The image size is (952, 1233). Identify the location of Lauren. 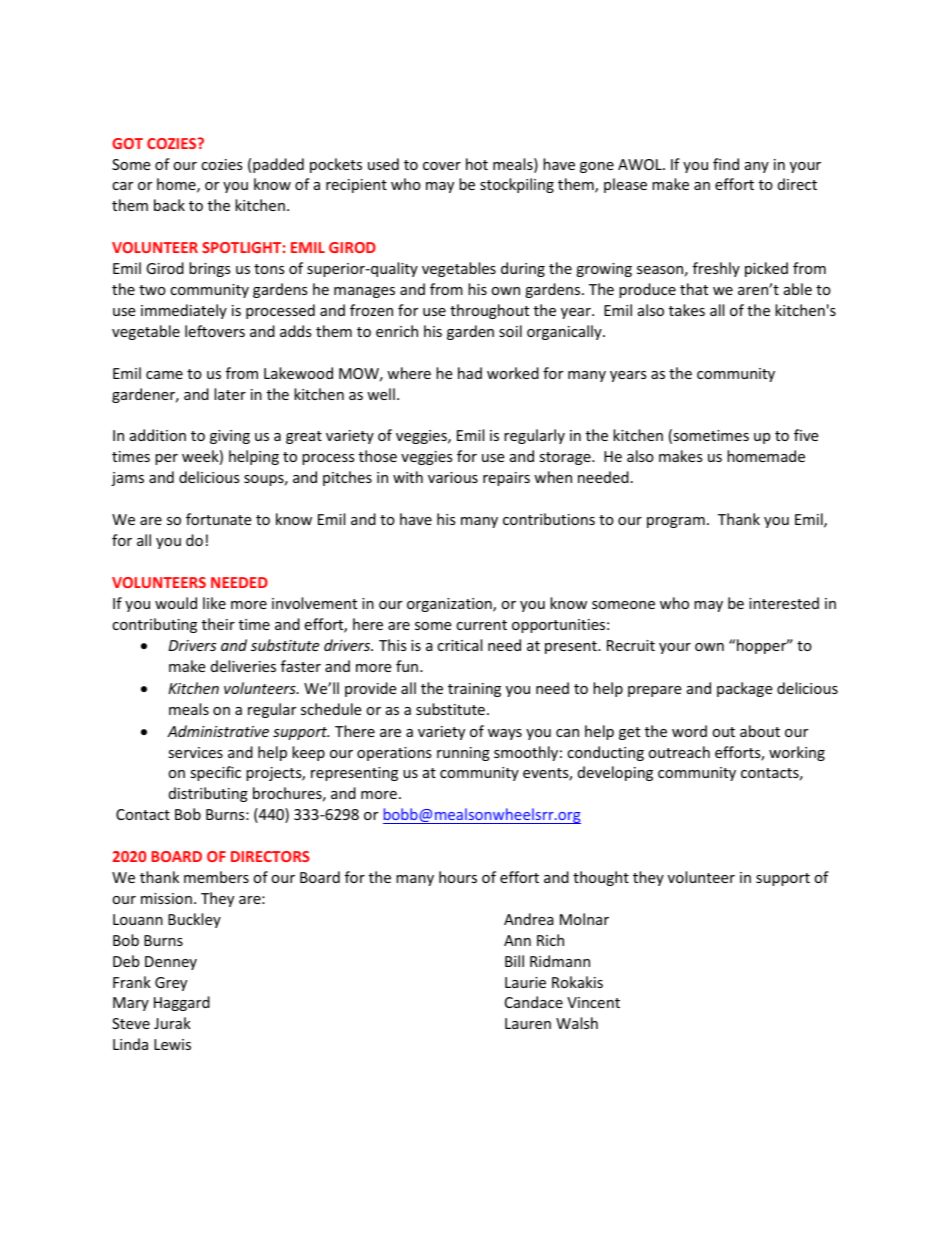
(528, 1023).
